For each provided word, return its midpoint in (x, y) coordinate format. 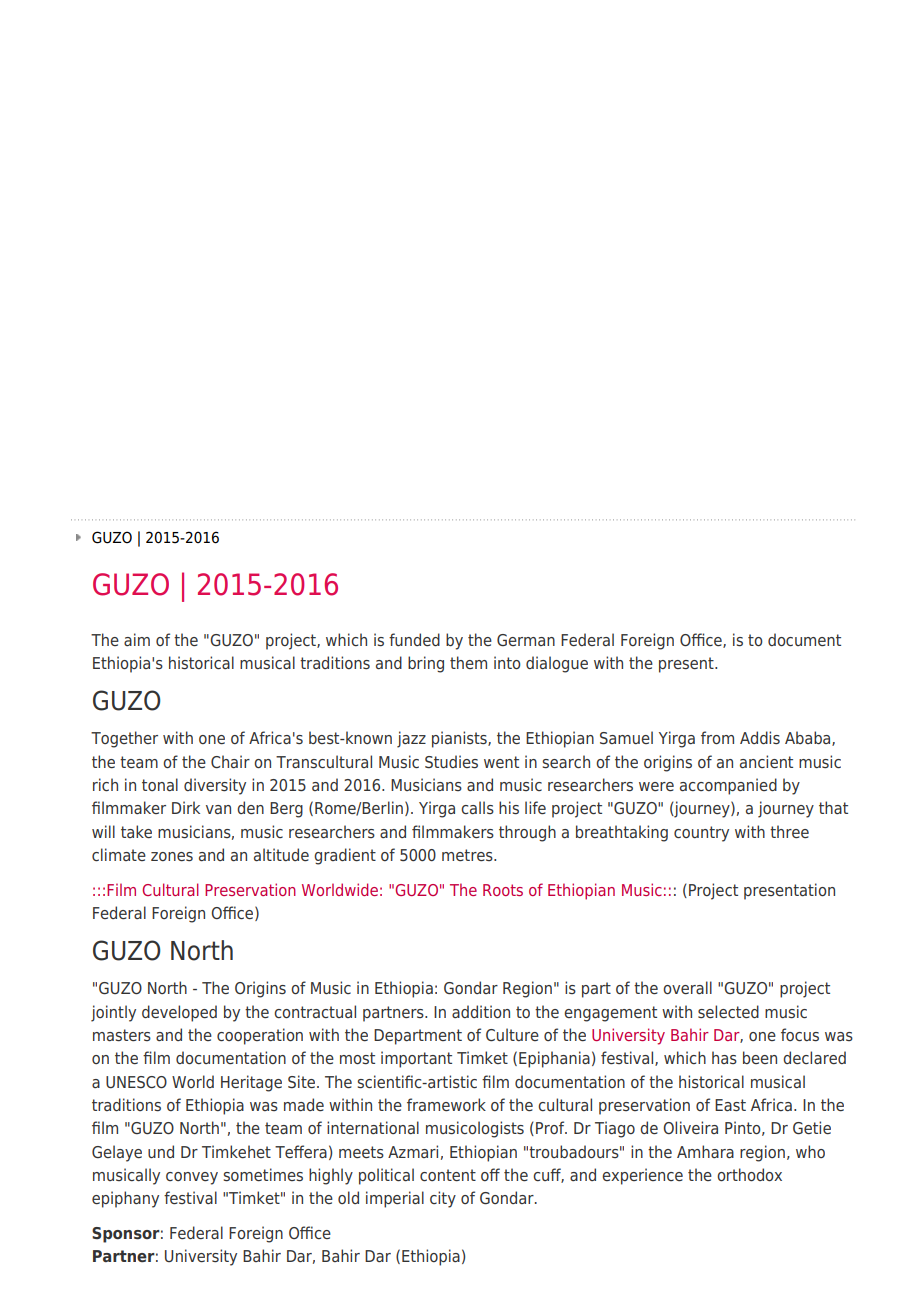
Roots (503, 890)
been (760, 1057)
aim (137, 639)
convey (192, 1178)
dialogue (557, 664)
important (416, 1059)
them (468, 662)
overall (687, 987)
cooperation (260, 1036)
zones (172, 857)
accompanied (728, 786)
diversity (215, 786)
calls (477, 807)
